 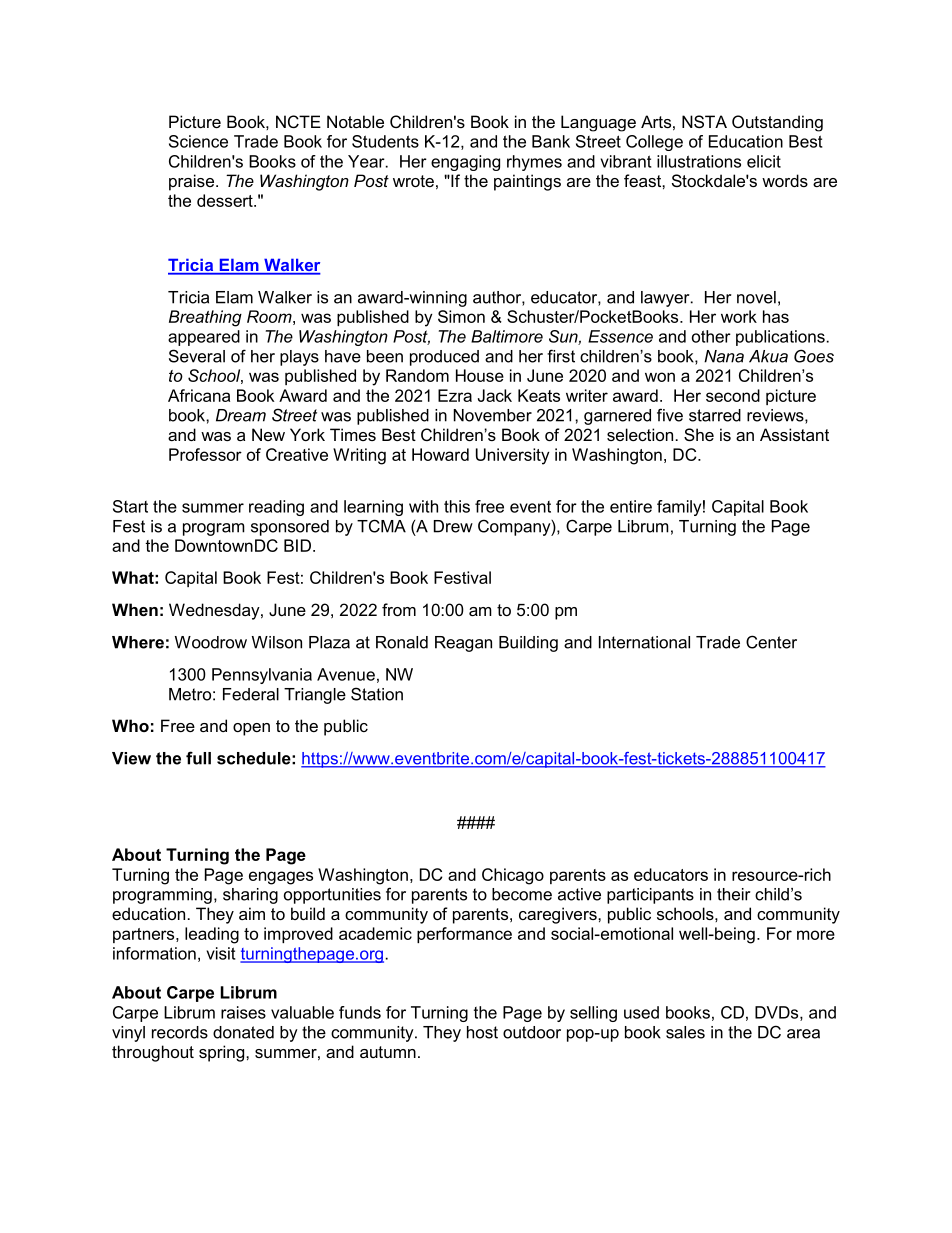 I want to click on starred, so click(x=715, y=415).
